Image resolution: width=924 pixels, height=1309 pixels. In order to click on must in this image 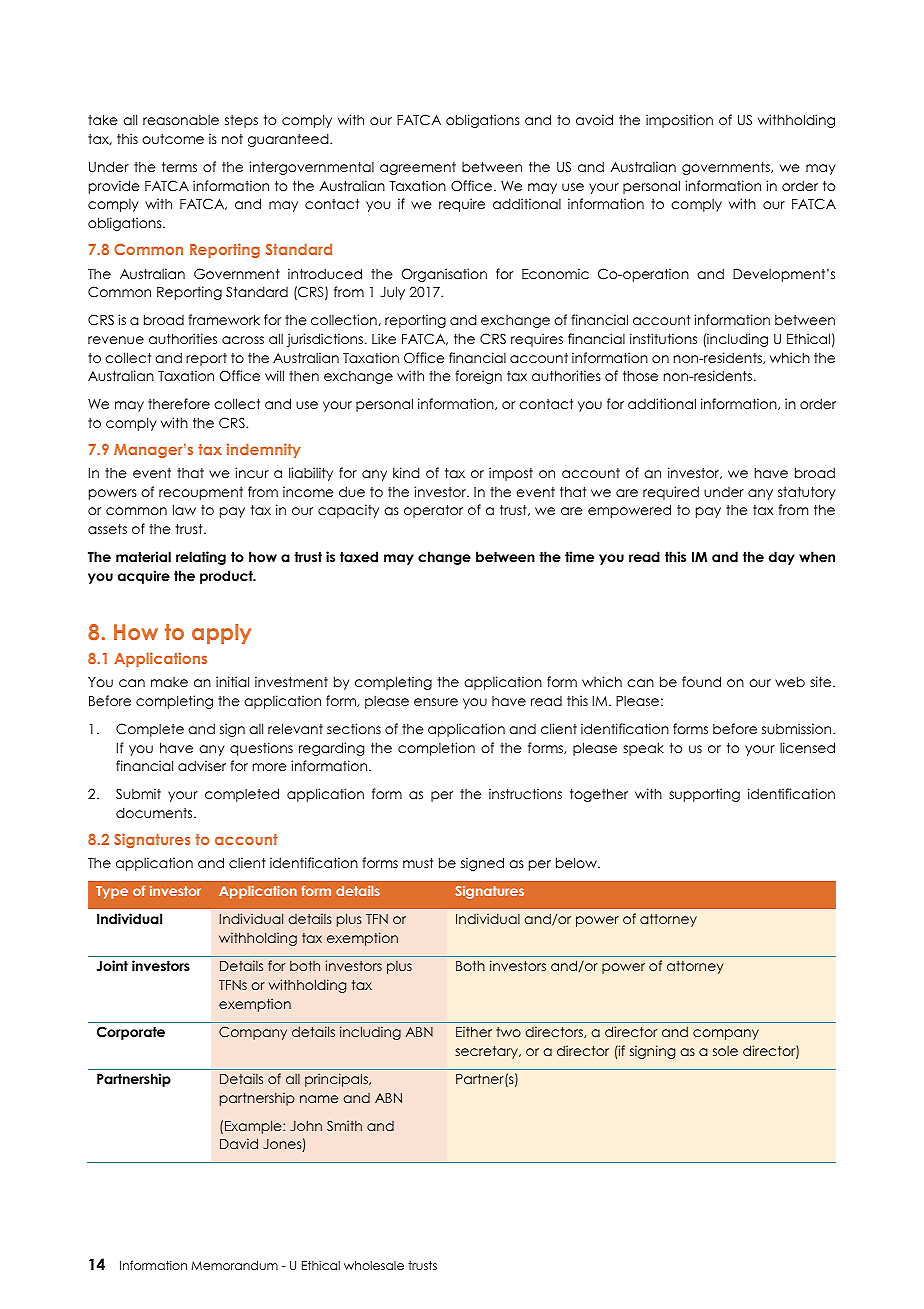, I will do `click(418, 863)`.
